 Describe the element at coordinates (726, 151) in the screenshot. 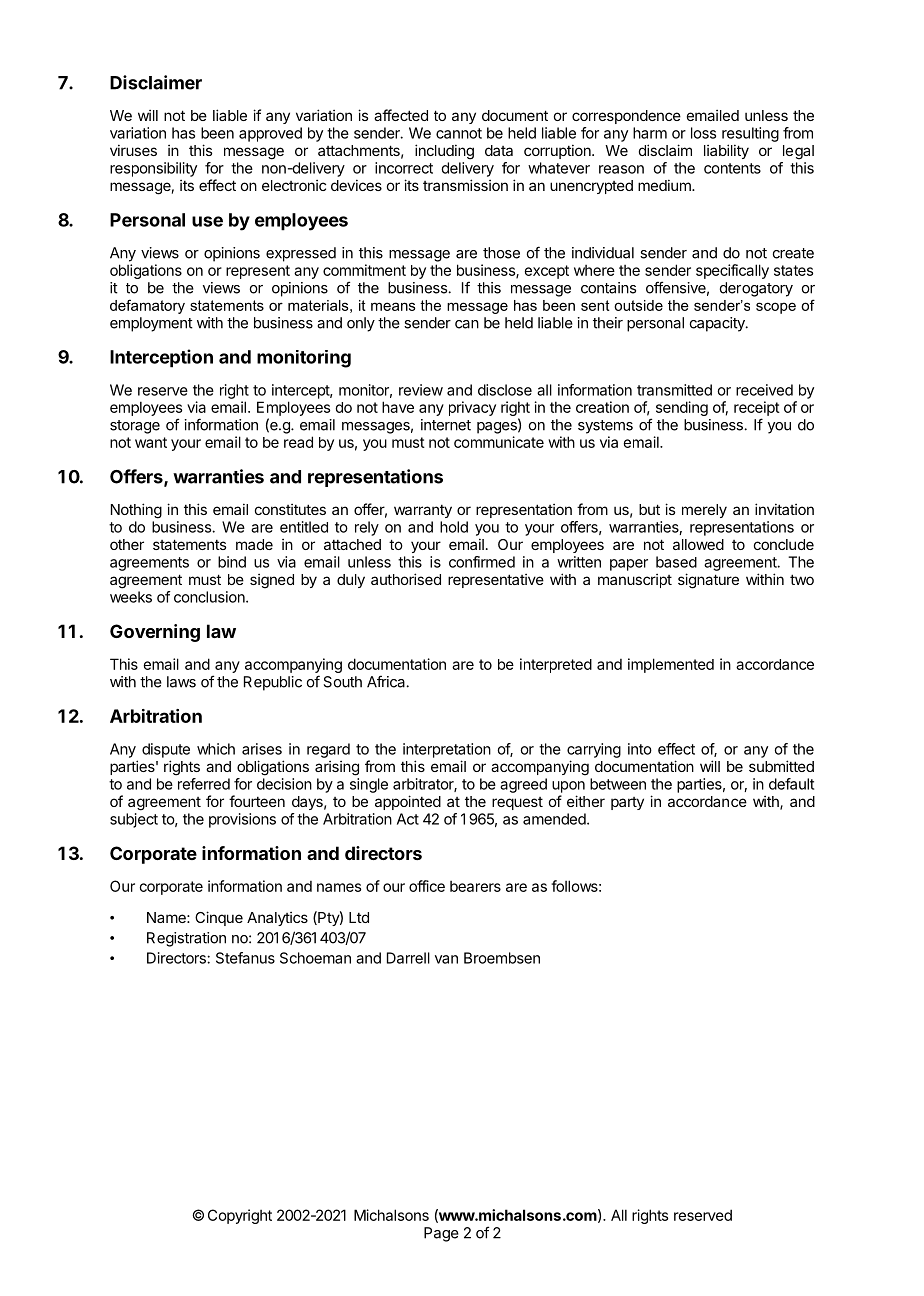

I see `liability` at that location.
